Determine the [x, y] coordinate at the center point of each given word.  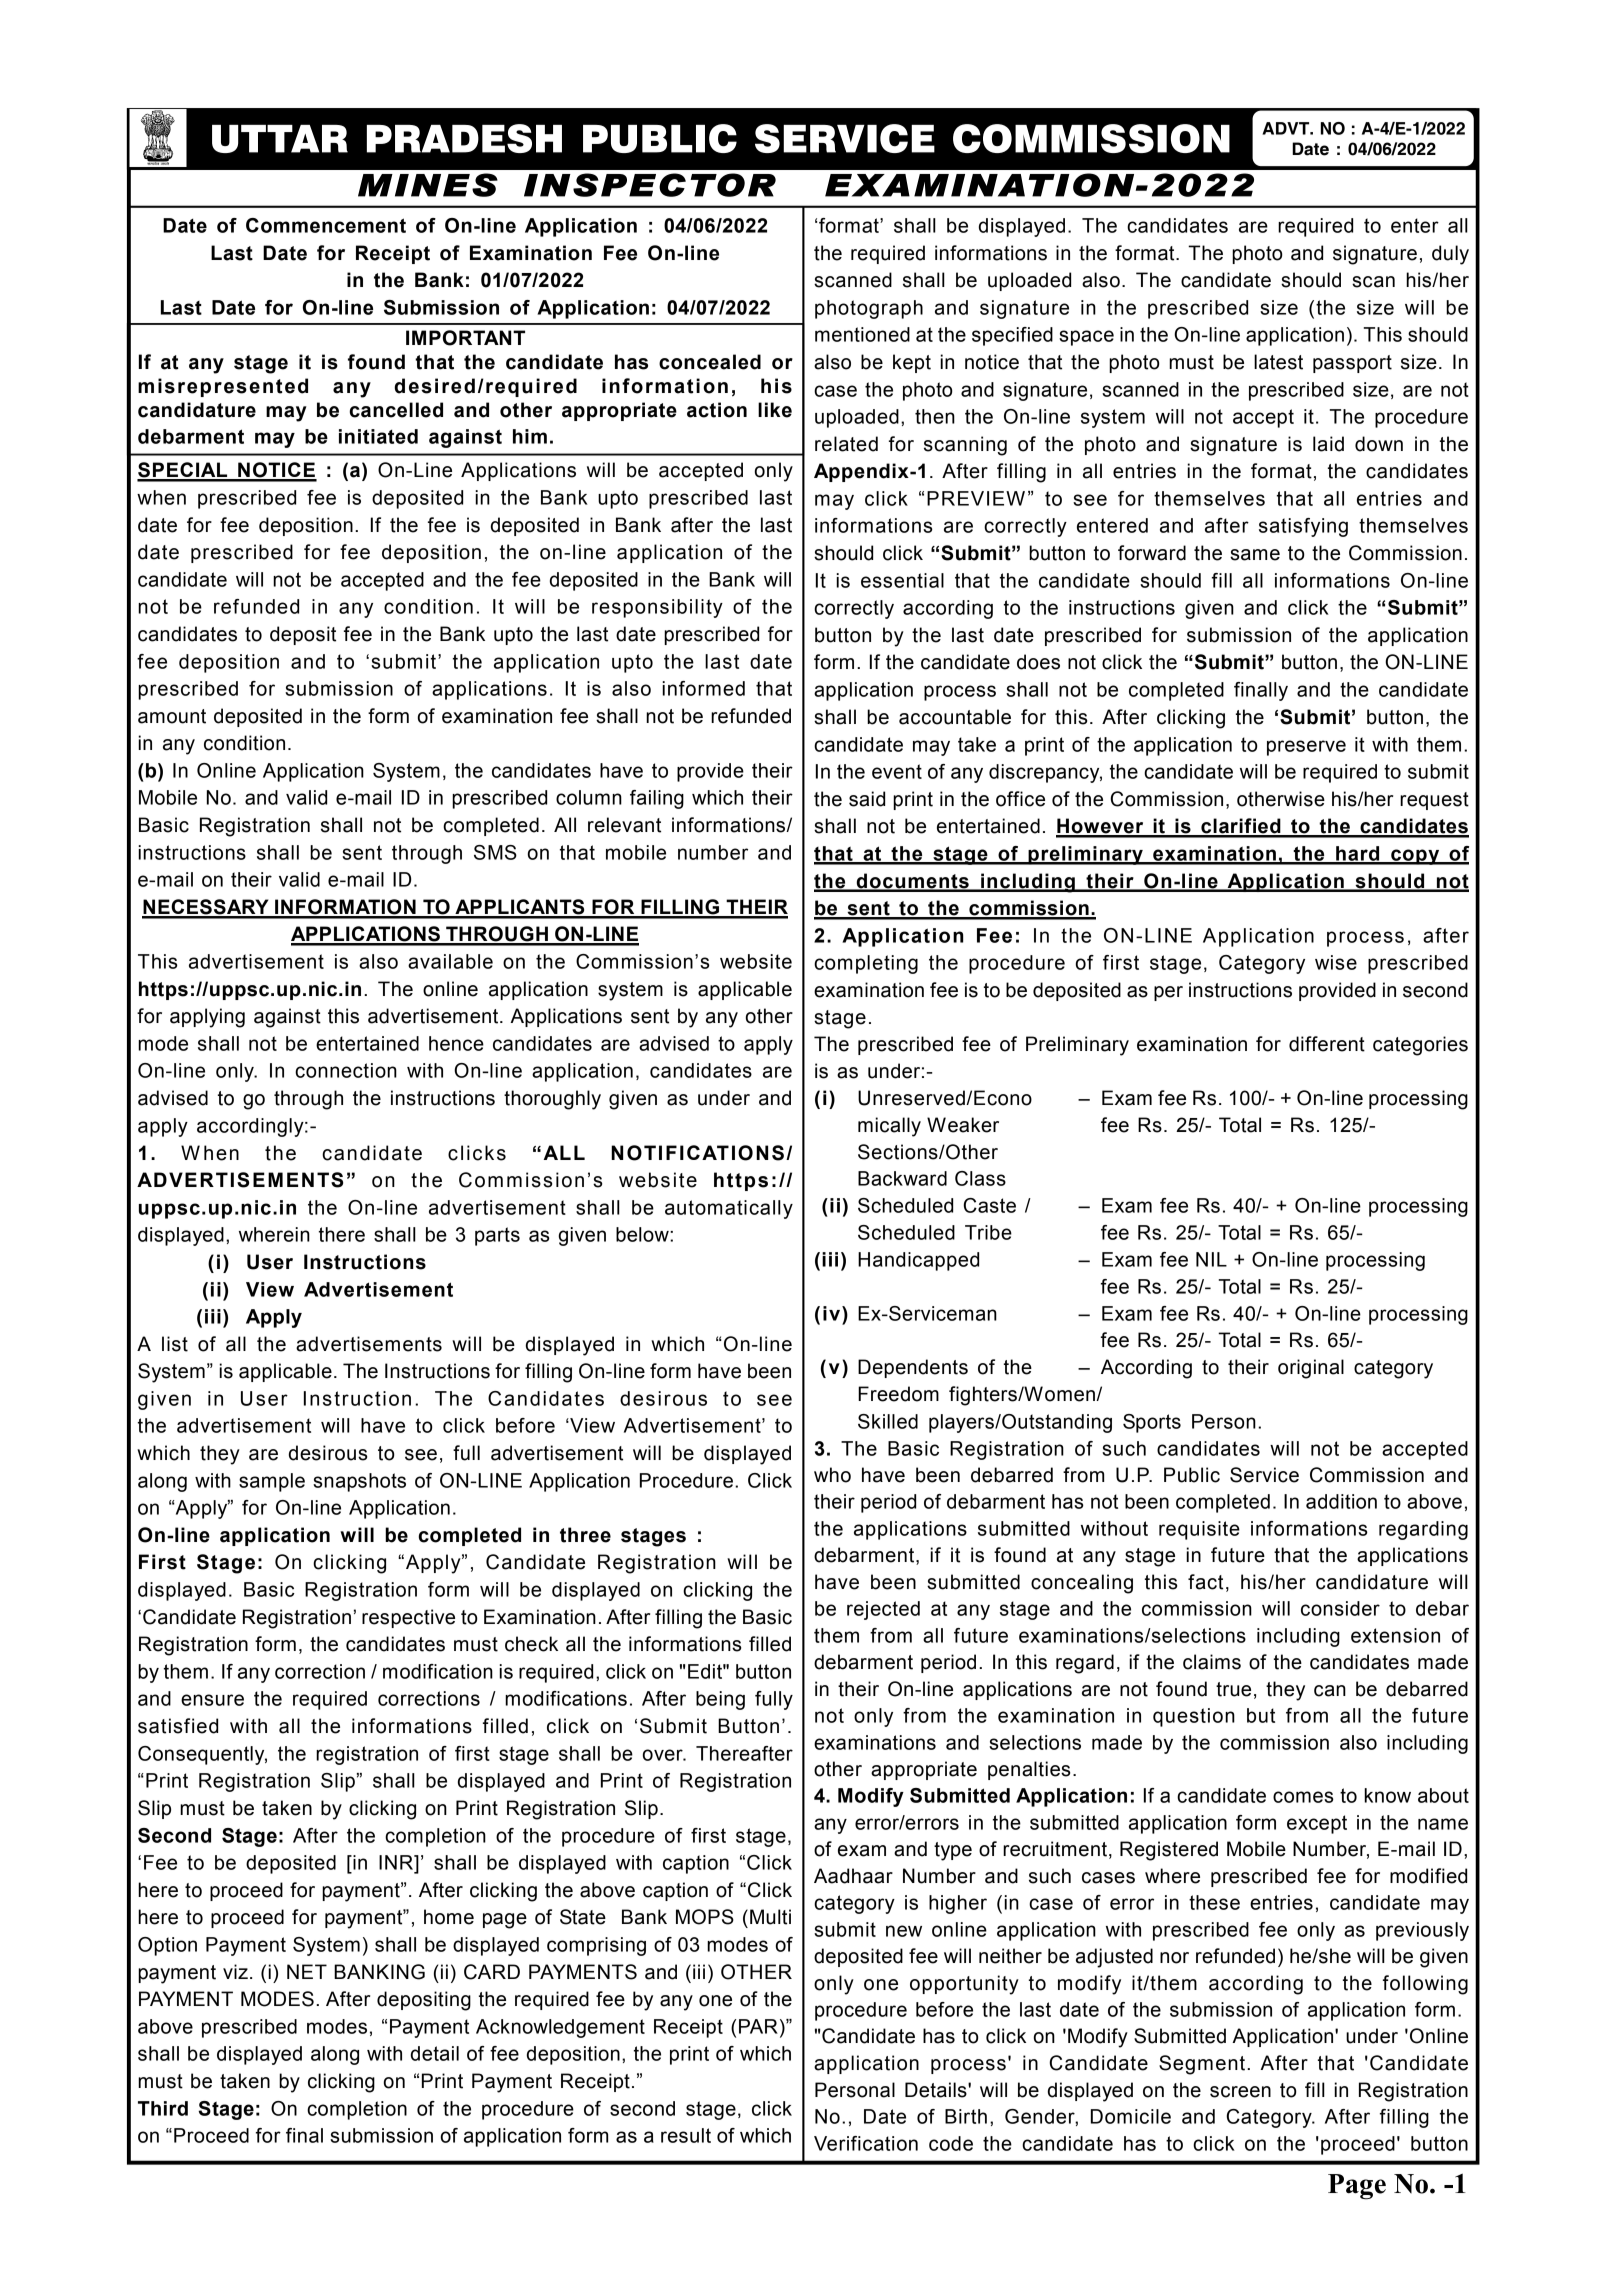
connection [346, 1070]
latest [1278, 362]
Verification [866, 2143]
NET [307, 1971]
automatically [729, 1209]
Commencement [326, 225]
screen [1240, 2092]
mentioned [862, 334]
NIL [1211, 1259]
